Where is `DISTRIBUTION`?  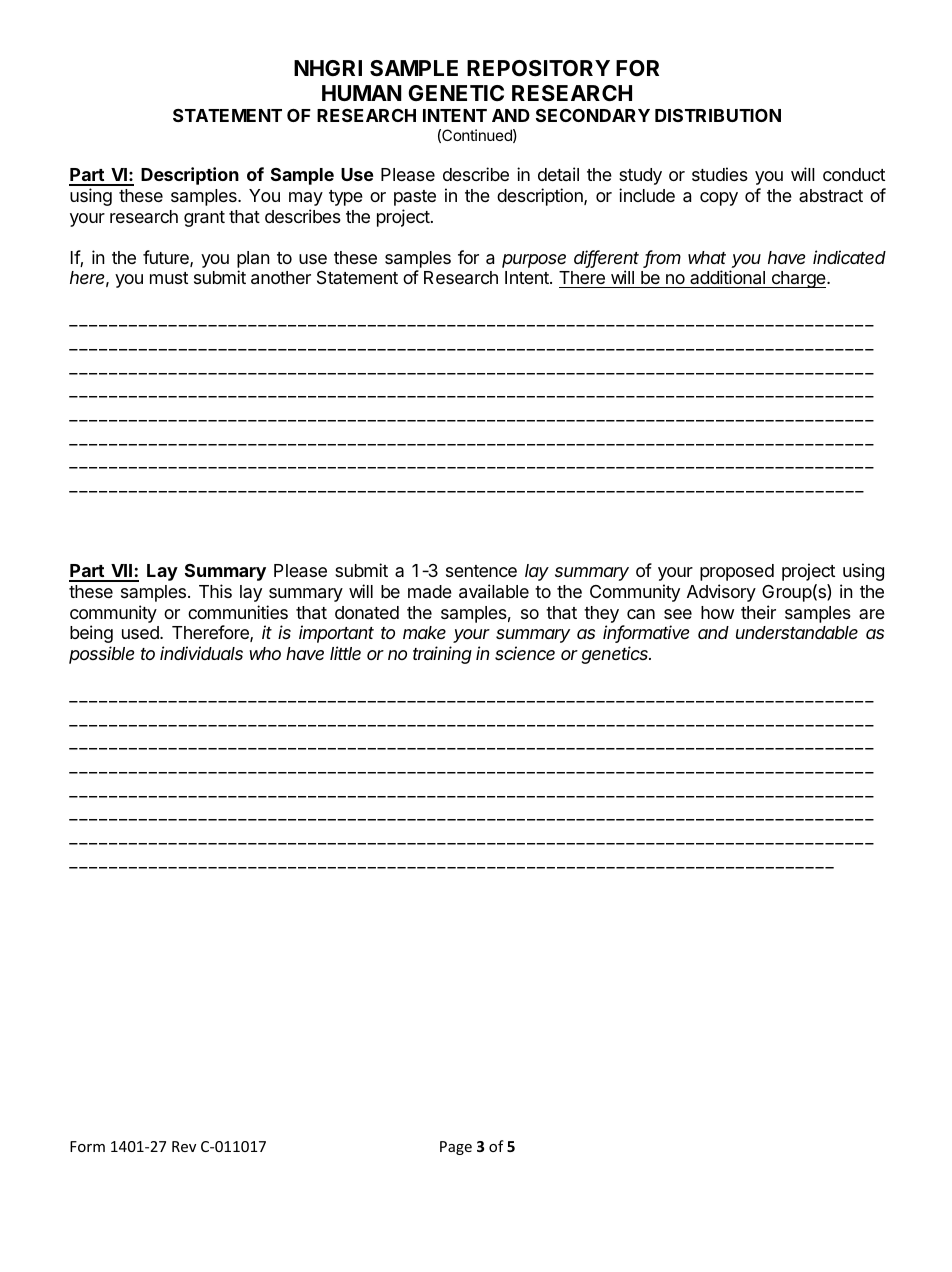 DISTRIBUTION is located at coordinates (718, 115).
